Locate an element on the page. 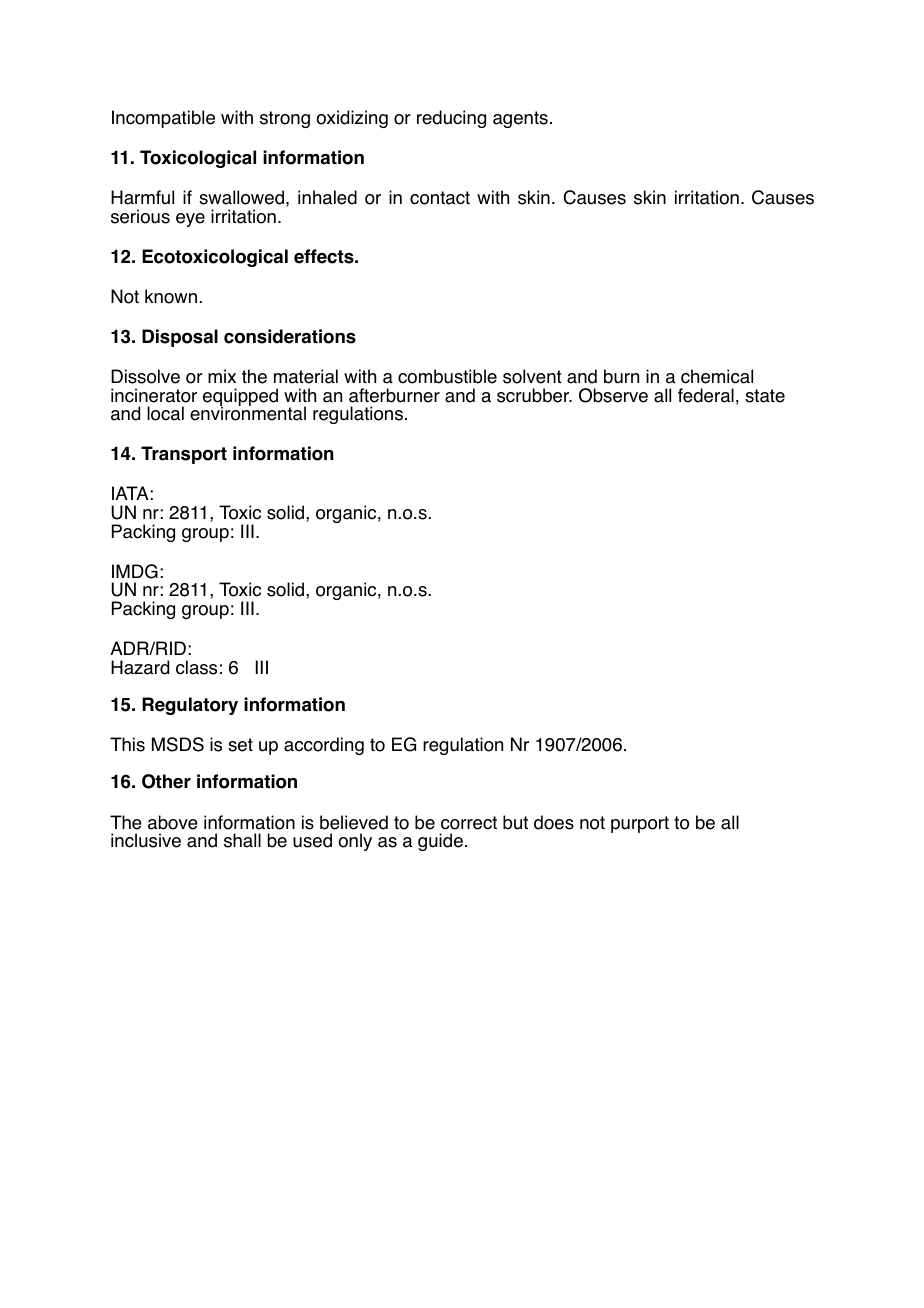 This image has width=924, height=1308. local is located at coordinates (165, 413).
